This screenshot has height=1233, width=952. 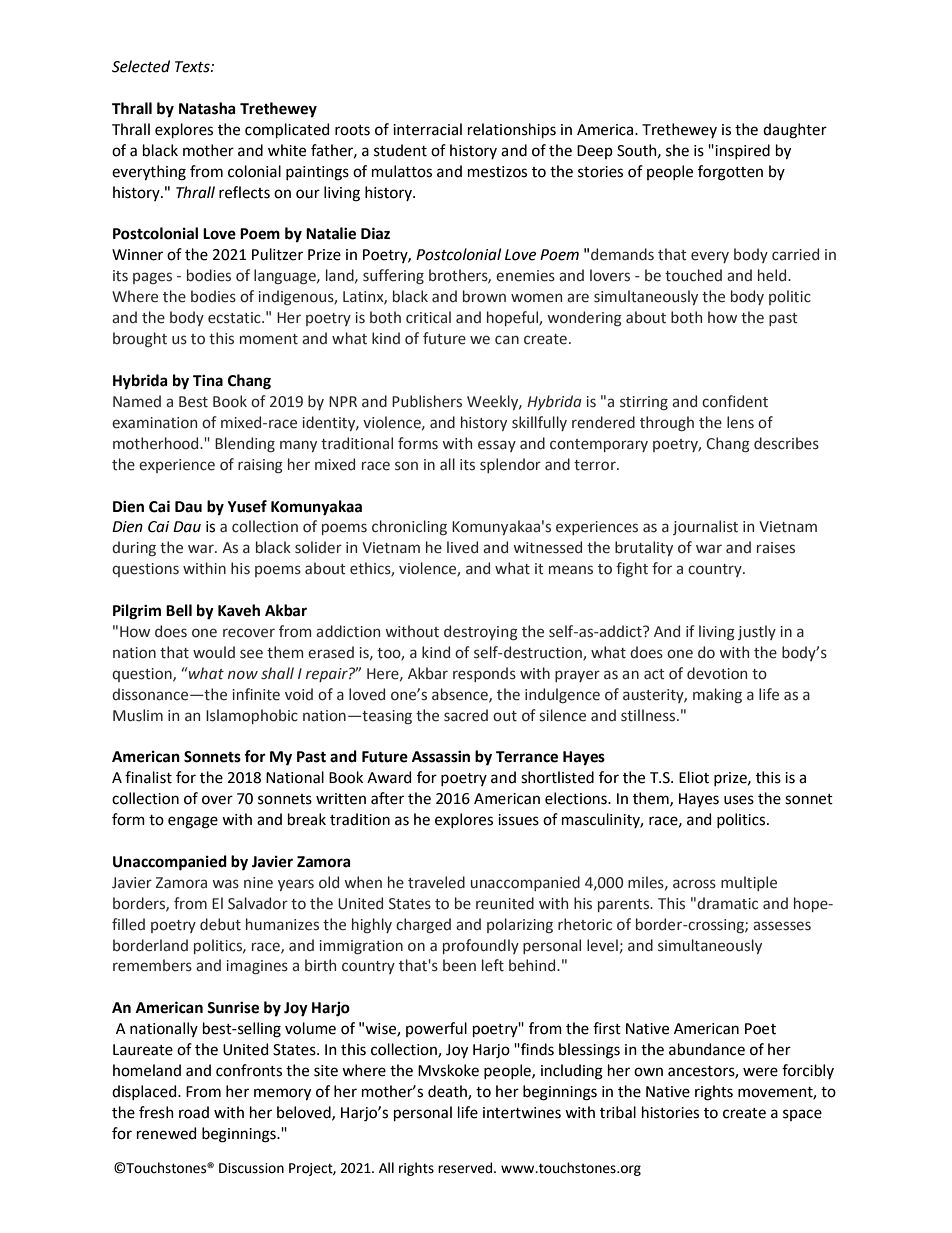 What do you see at coordinates (428, 317) in the screenshot?
I see `critical` at bounding box center [428, 317].
